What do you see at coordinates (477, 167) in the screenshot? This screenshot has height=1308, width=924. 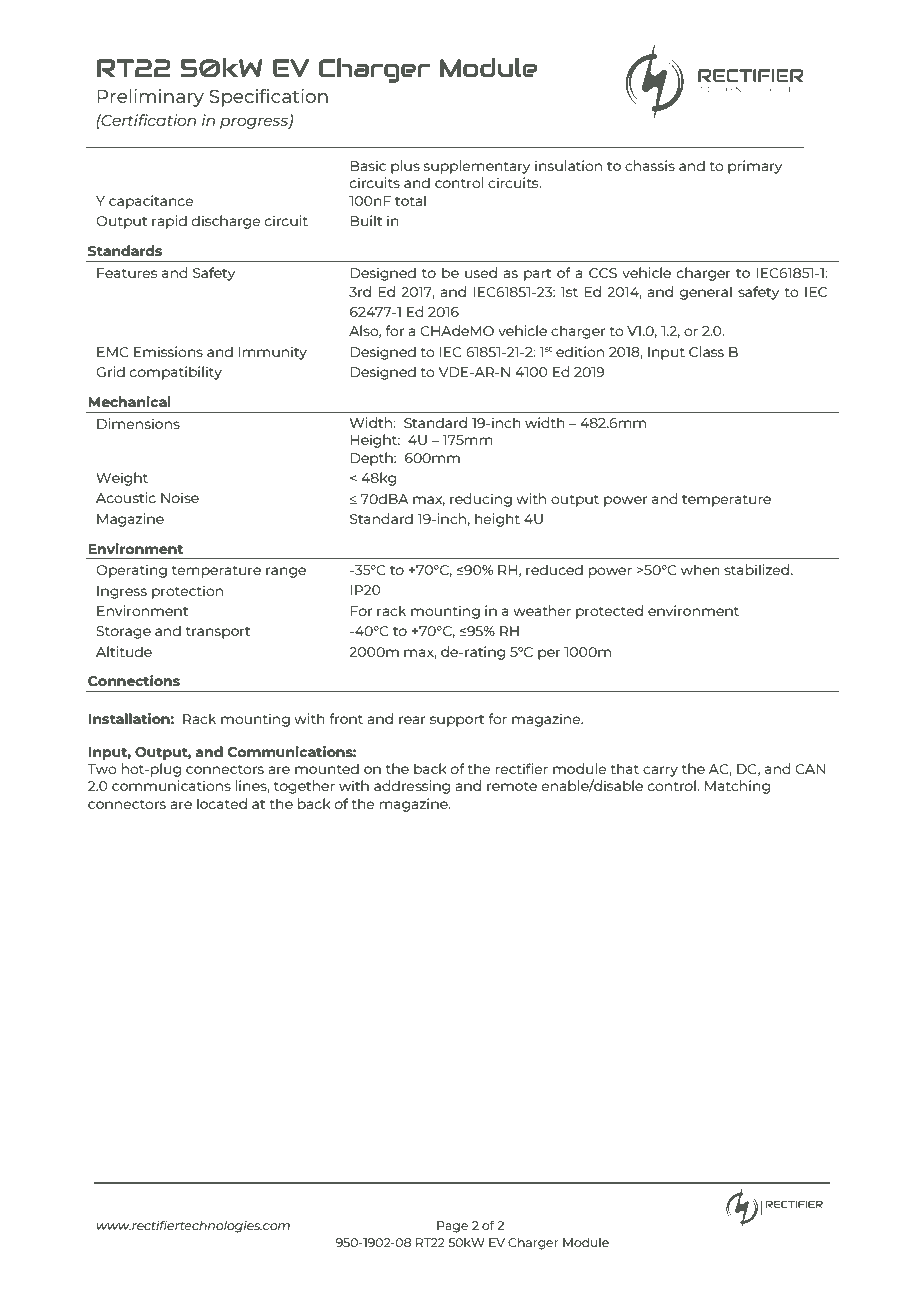 I see `supplementary` at bounding box center [477, 167].
